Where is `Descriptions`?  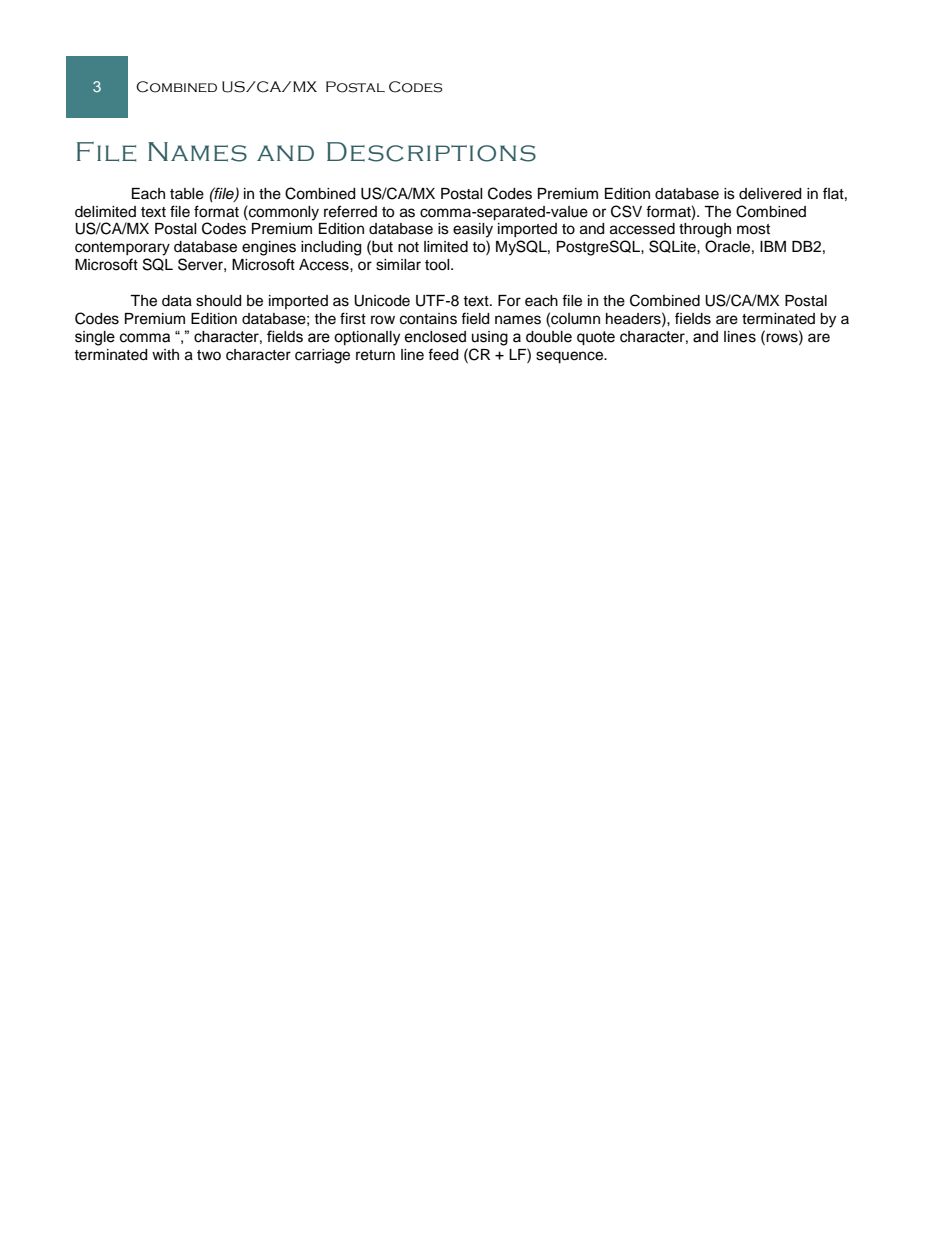 Descriptions is located at coordinates (431, 152).
